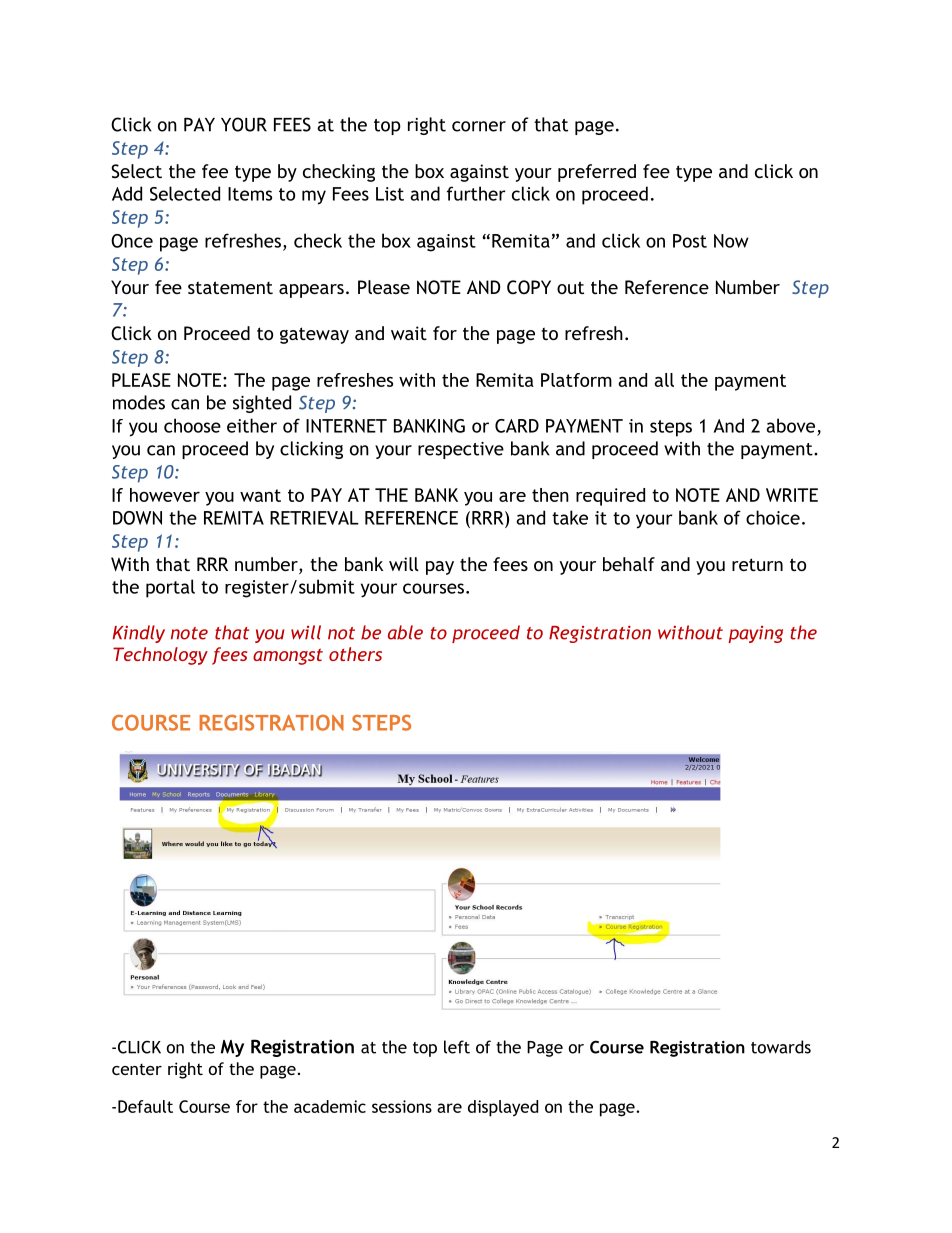 This screenshot has height=1233, width=952. I want to click on center, so click(137, 1069).
